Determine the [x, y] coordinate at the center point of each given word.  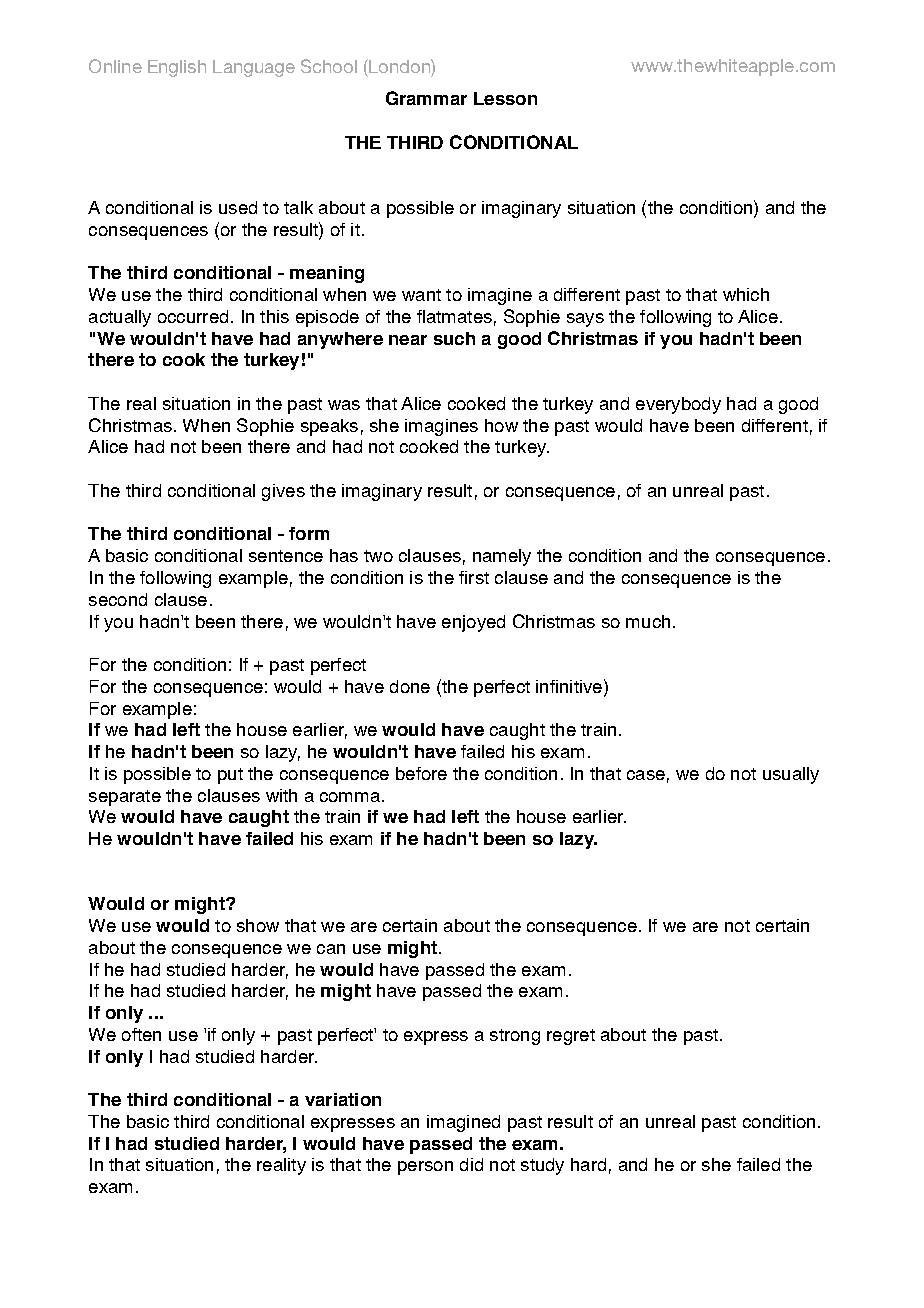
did [471, 1164]
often [141, 1034]
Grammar [426, 98]
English [177, 68]
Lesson [505, 98]
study [542, 1166]
